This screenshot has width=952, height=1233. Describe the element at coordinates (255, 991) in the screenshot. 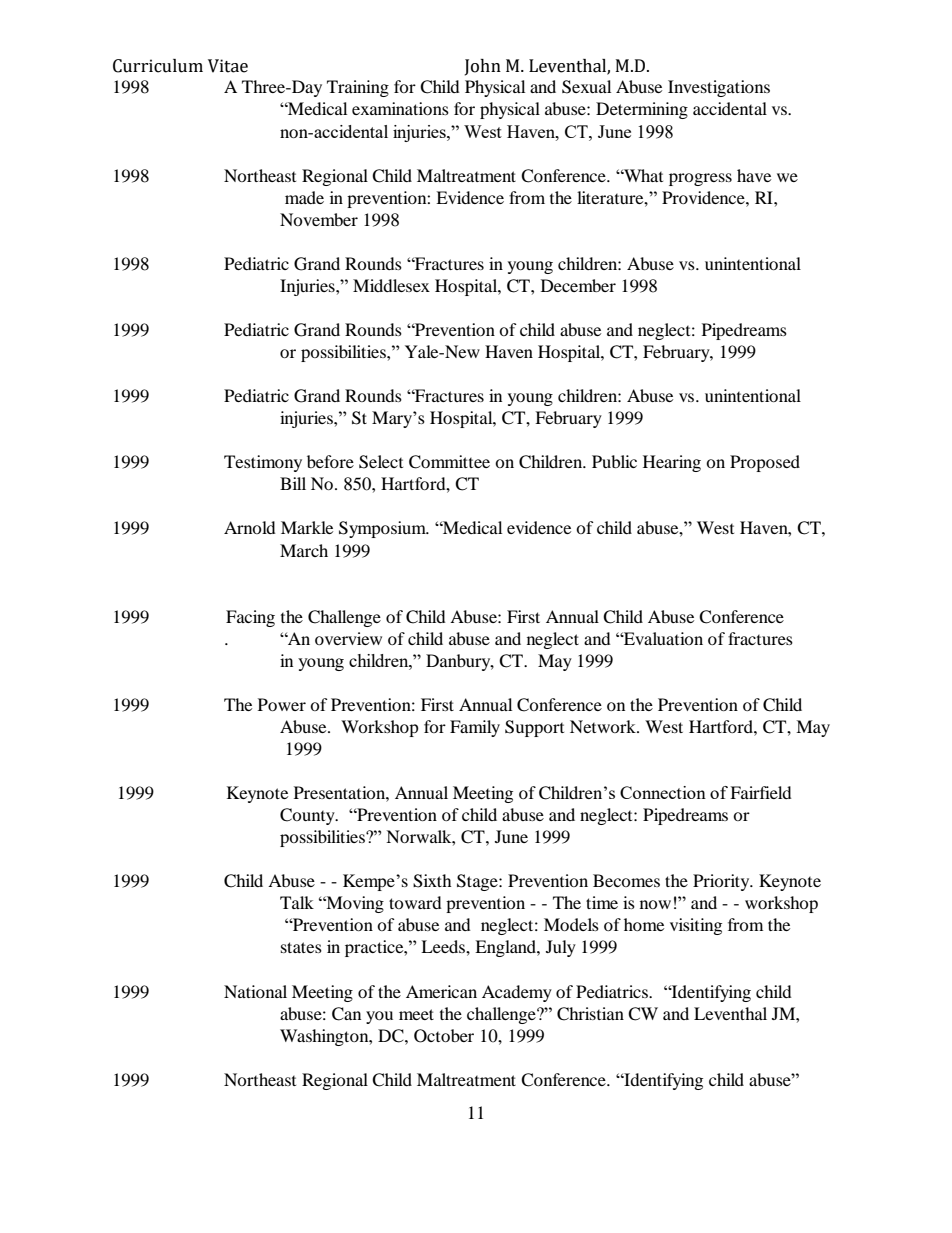

I see `National` at that location.
